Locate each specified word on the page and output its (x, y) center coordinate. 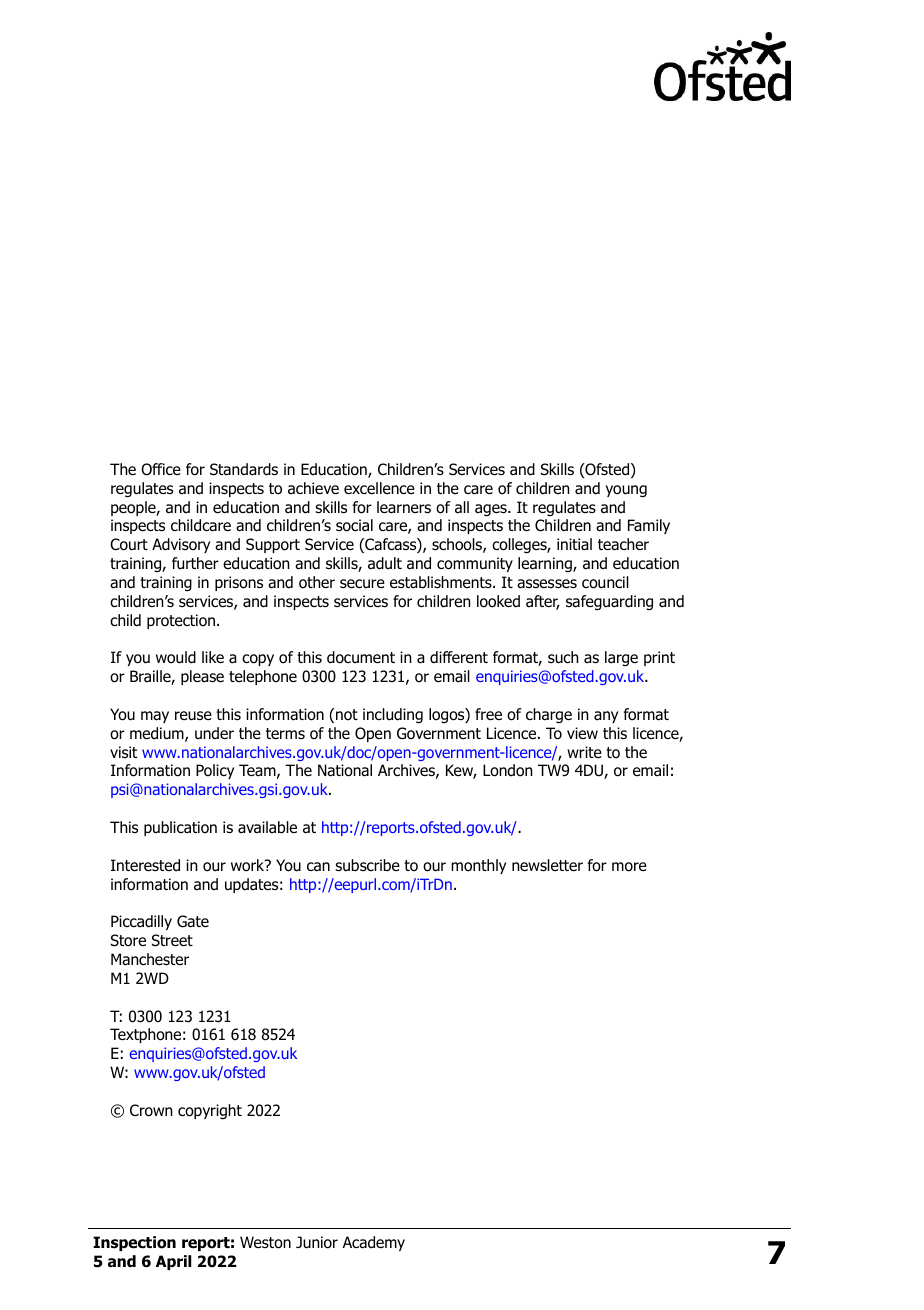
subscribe (367, 865)
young (626, 491)
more (629, 867)
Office (161, 469)
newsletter (547, 865)
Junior (317, 1242)
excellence (379, 488)
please (202, 677)
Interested (145, 865)
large (621, 658)
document (361, 657)
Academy (374, 1243)
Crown (151, 1110)
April (173, 1262)
